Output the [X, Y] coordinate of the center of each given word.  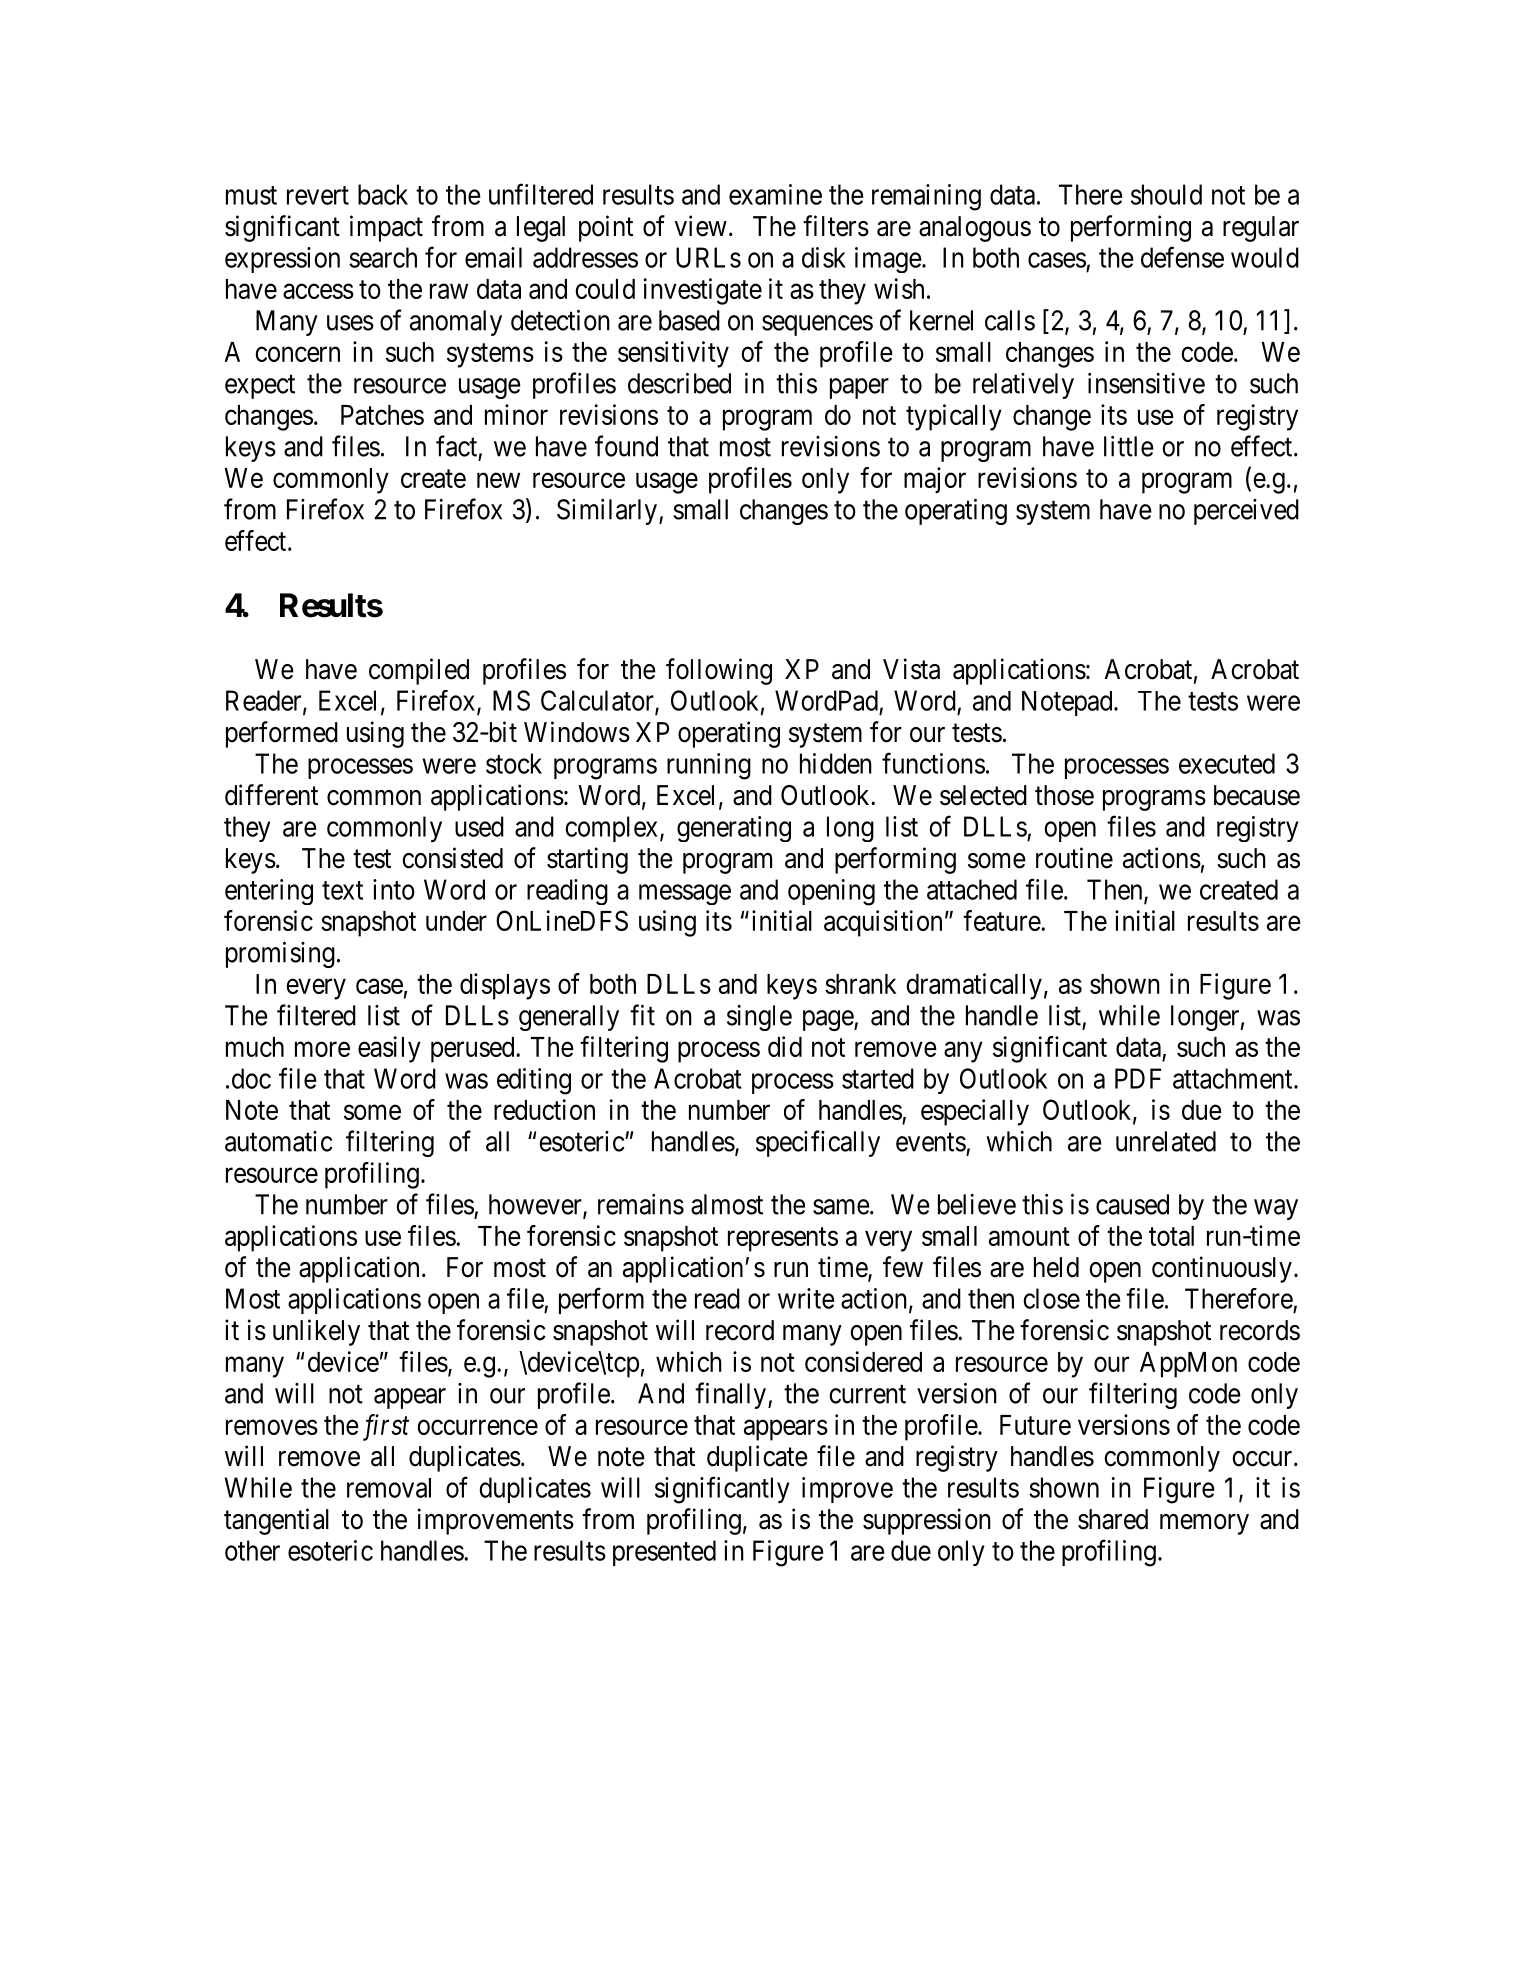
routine [1074, 858]
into [394, 889]
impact [386, 228]
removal [389, 1488]
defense [1182, 257]
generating [734, 829]
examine [775, 194]
